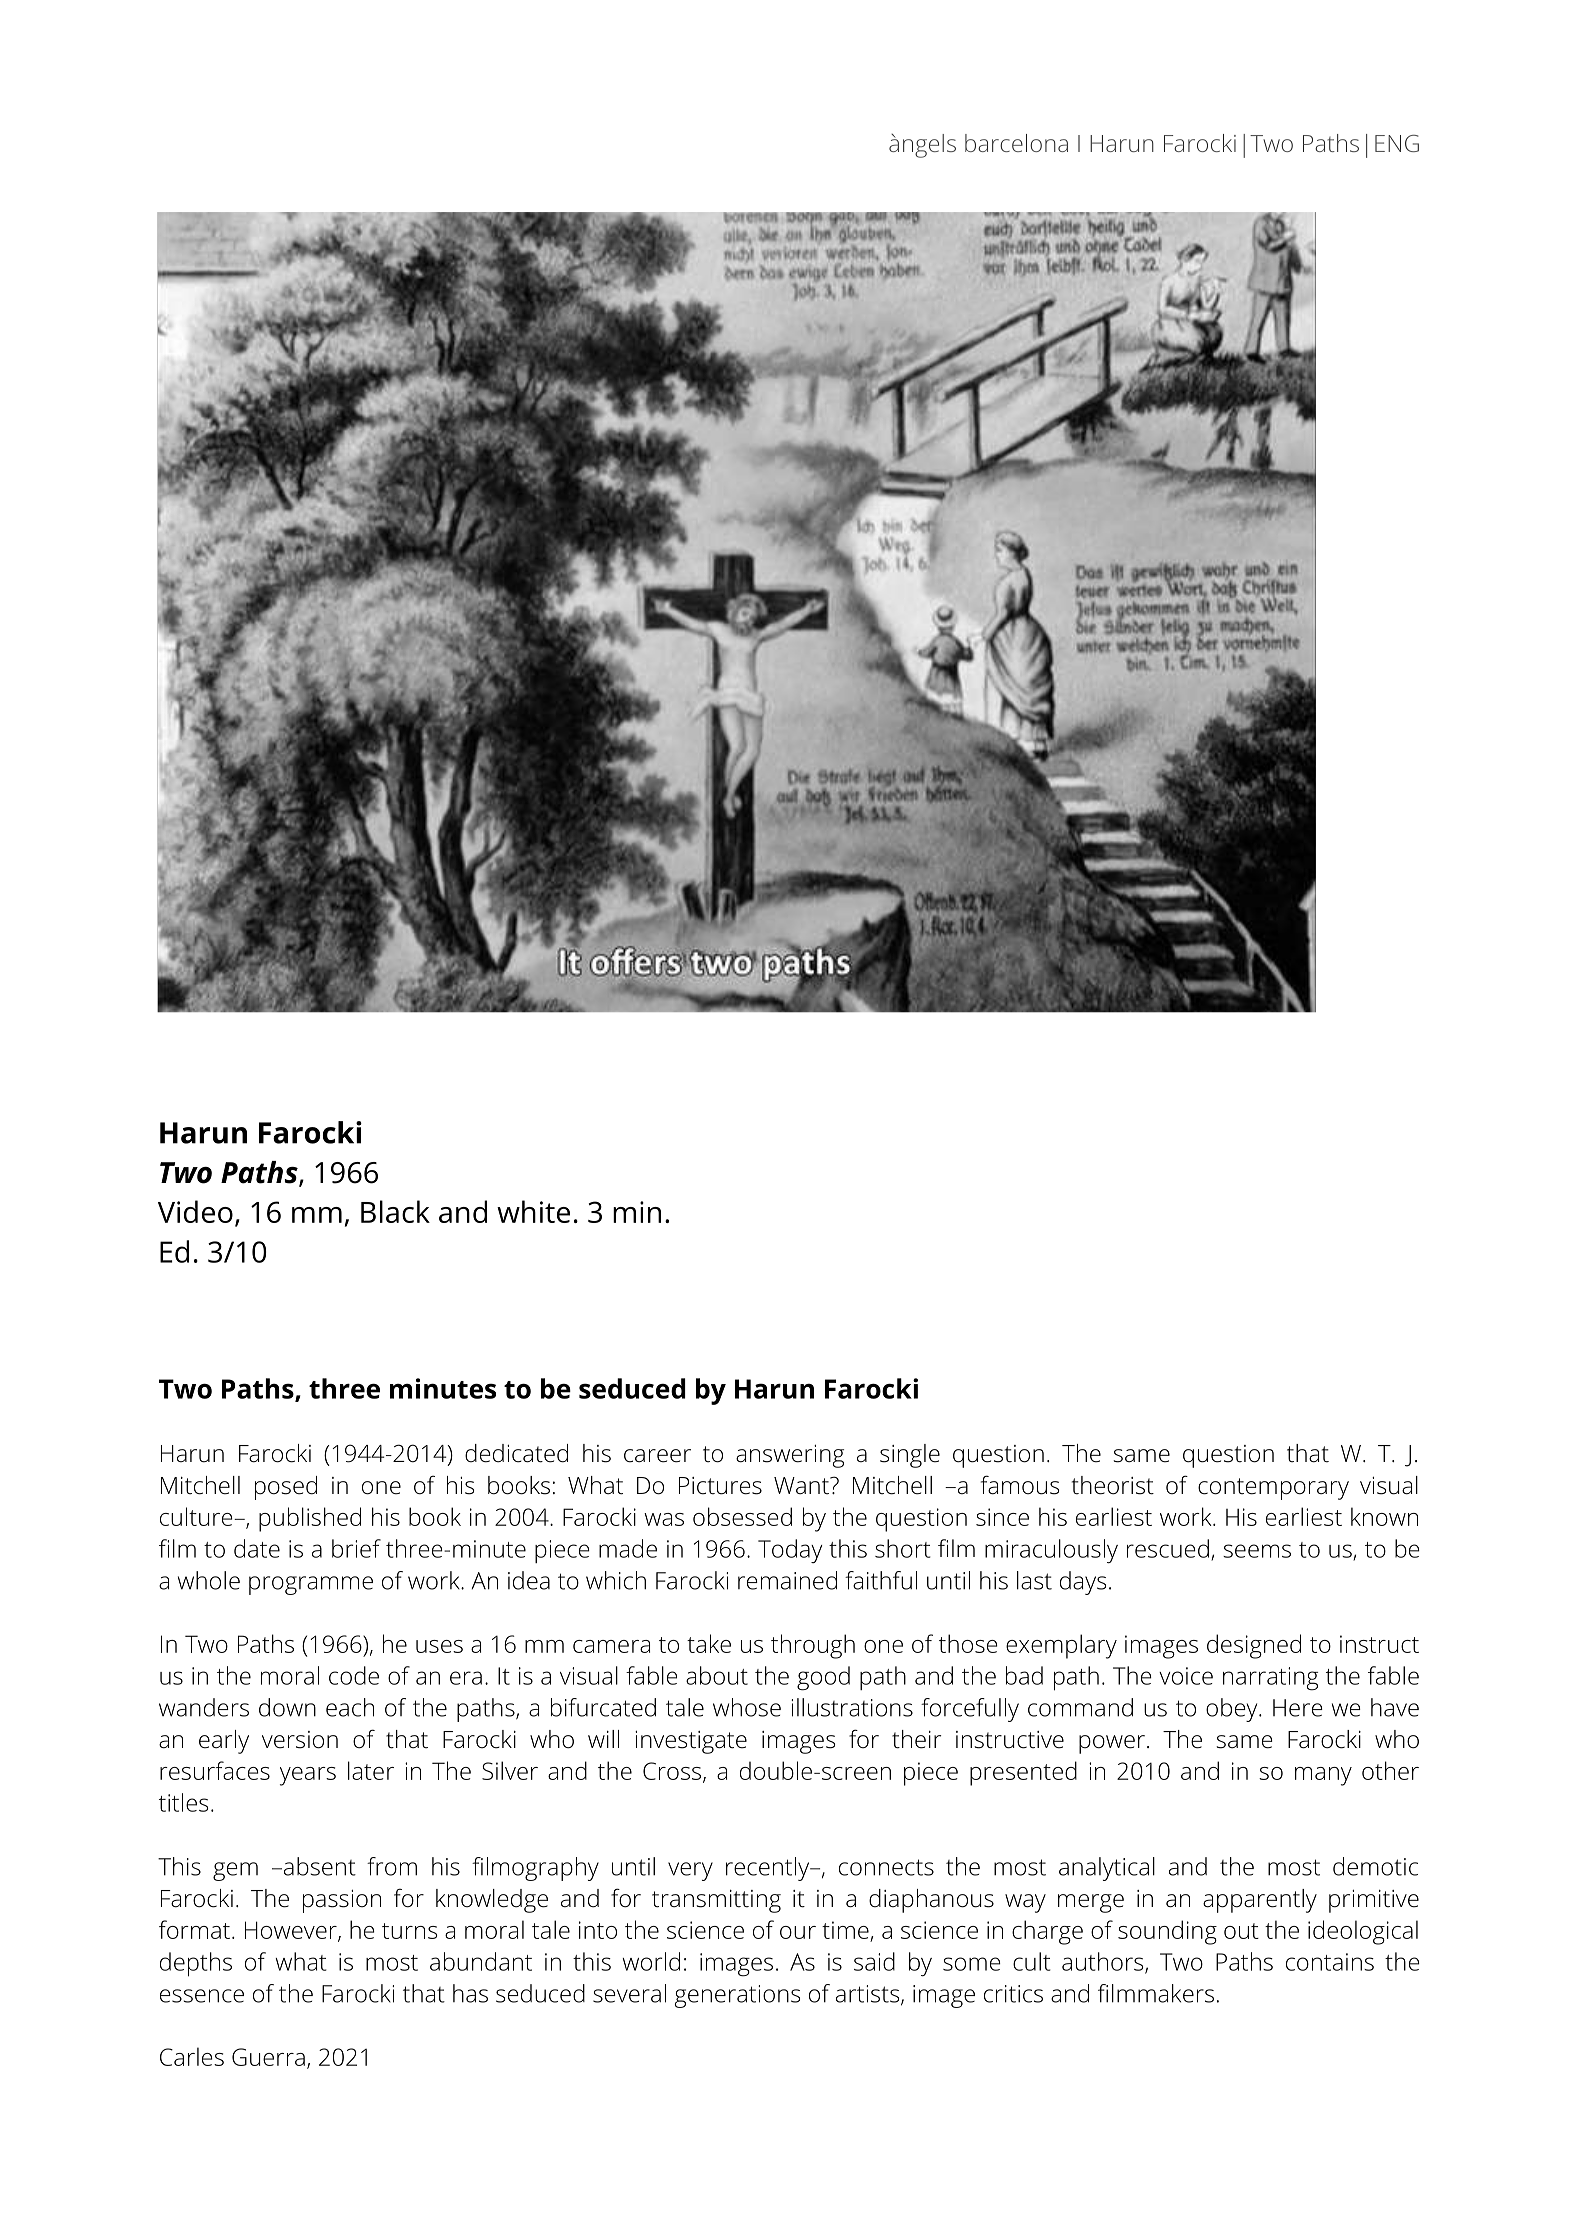 The width and height of the image is (1576, 2228). I want to click on barcelona, so click(1016, 143).
